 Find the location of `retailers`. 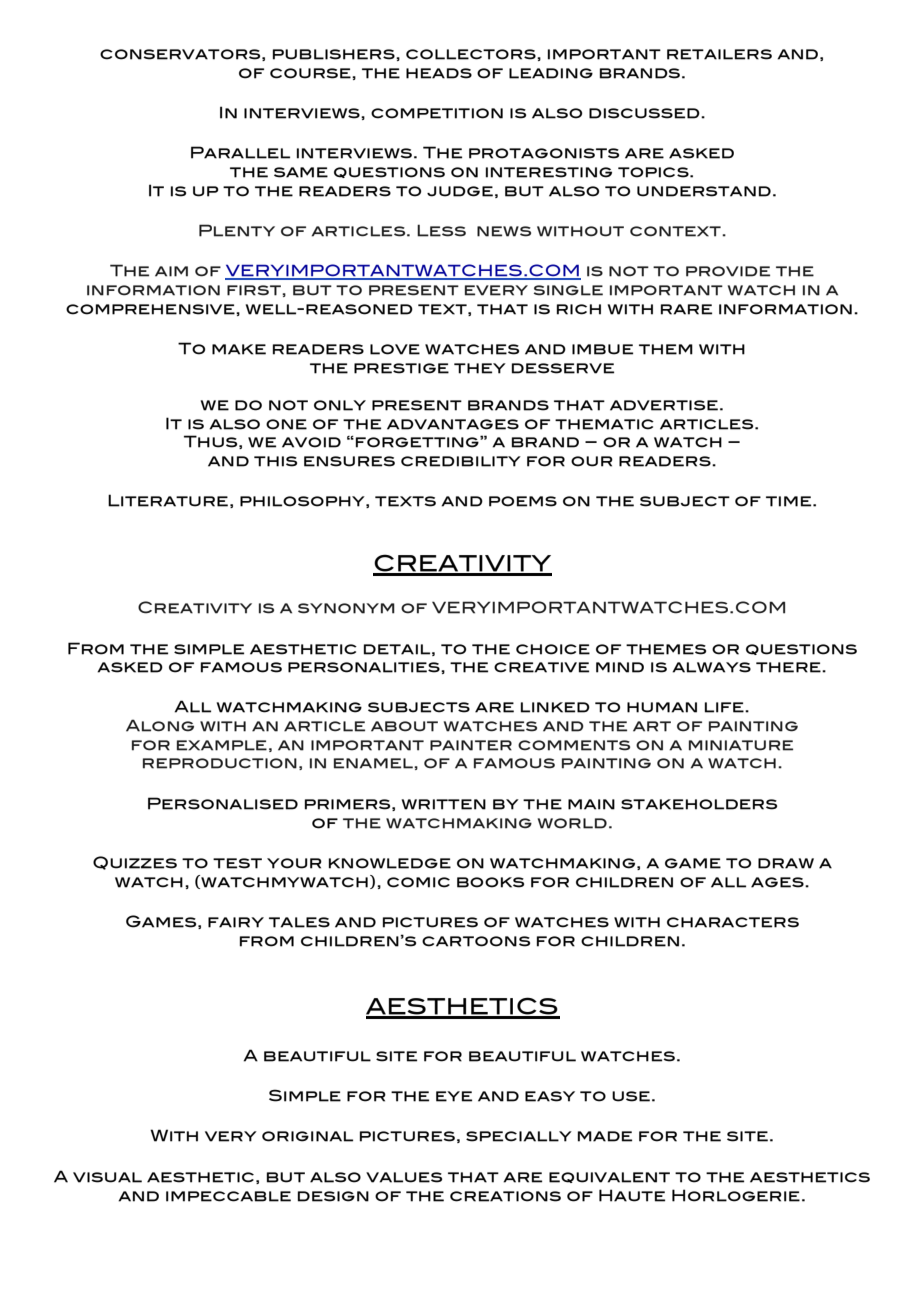

retailers is located at coordinates (719, 54).
